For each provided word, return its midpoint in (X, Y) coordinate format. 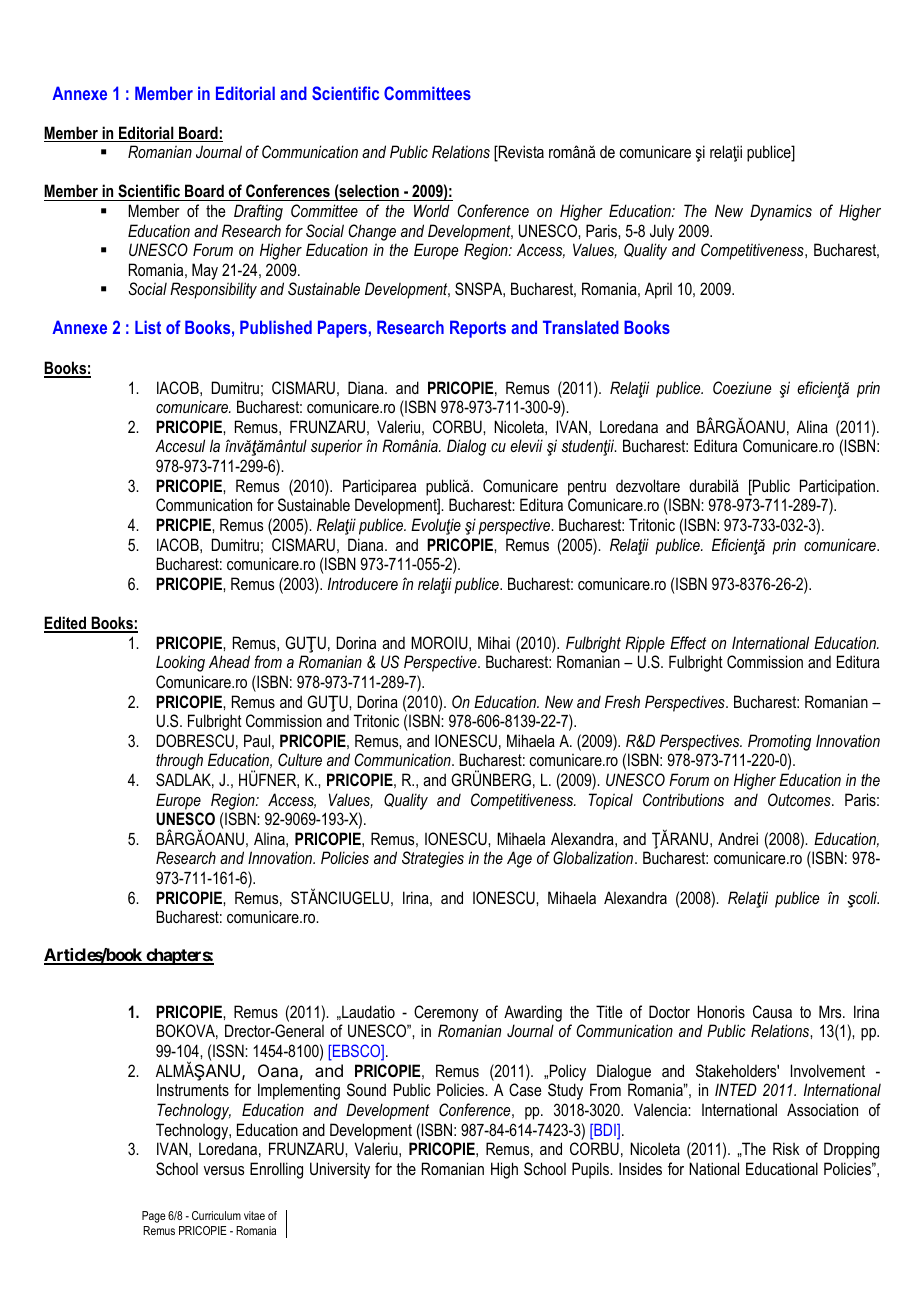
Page (154, 1217)
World (432, 210)
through (179, 761)
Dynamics (781, 212)
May (205, 271)
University (340, 1170)
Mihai (494, 642)
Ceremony (446, 1013)
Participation (837, 487)
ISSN (229, 1051)
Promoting (779, 742)
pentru (587, 488)
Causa (772, 1011)
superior (337, 447)
